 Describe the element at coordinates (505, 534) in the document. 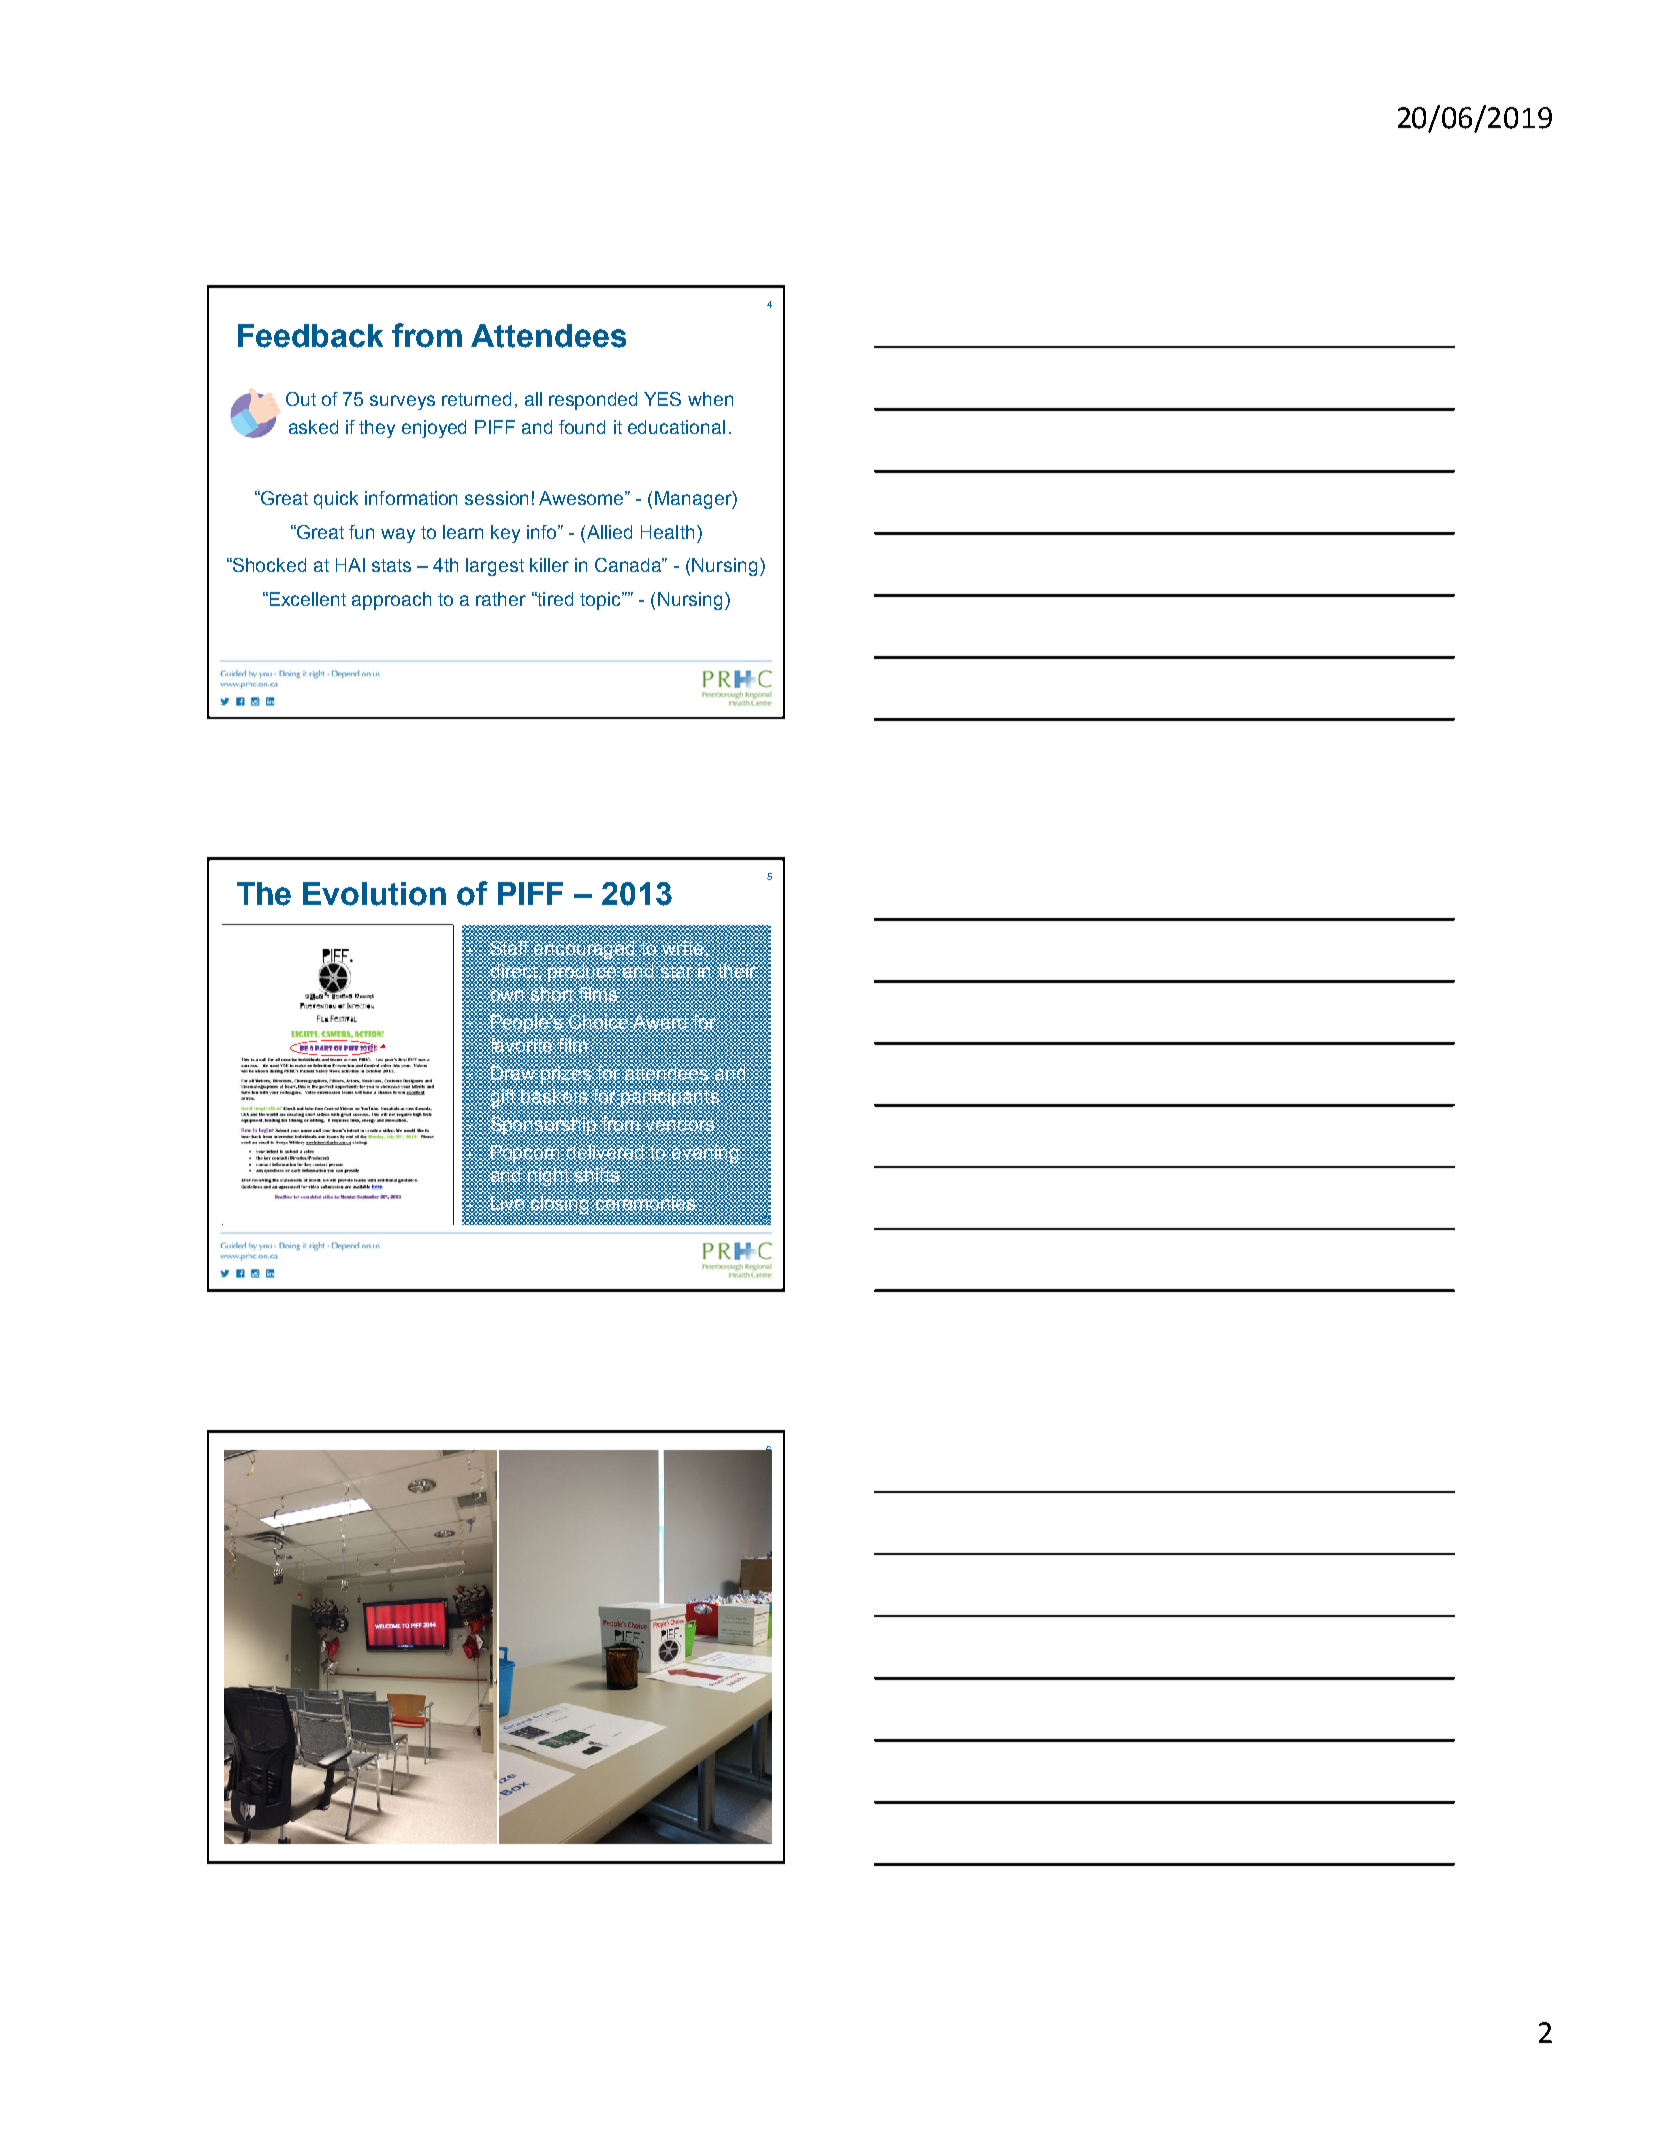

I see `key` at that location.
